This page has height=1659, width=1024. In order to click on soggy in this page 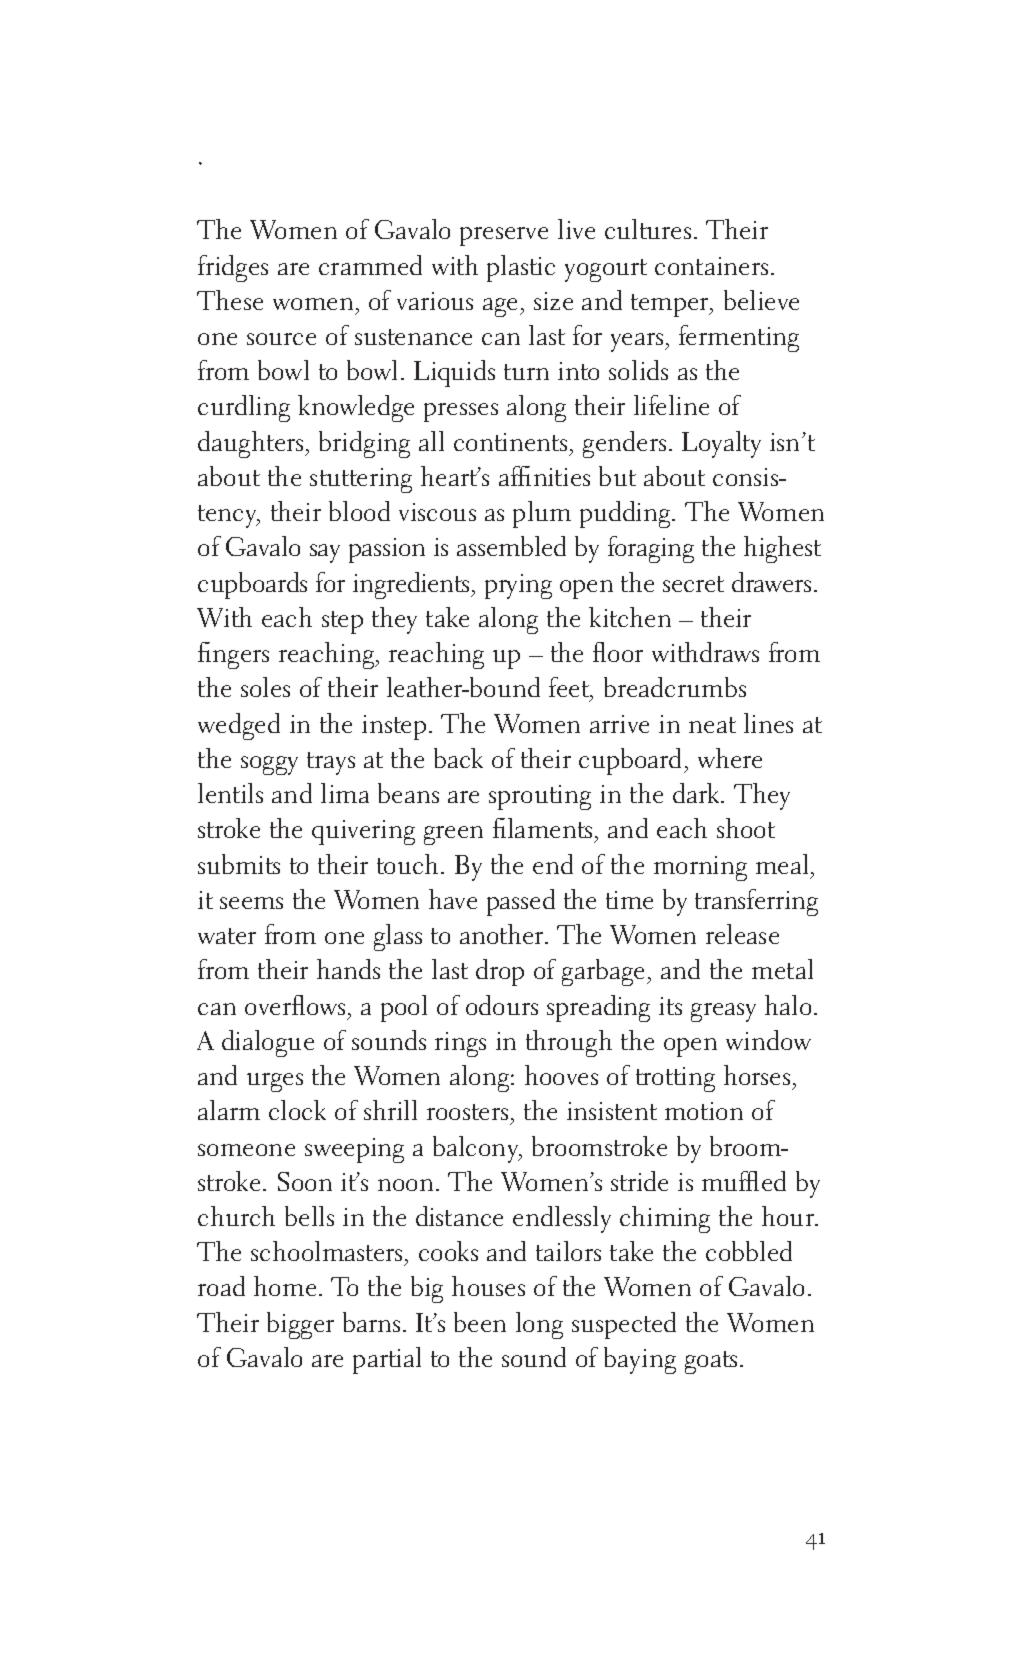, I will do `click(269, 765)`.
